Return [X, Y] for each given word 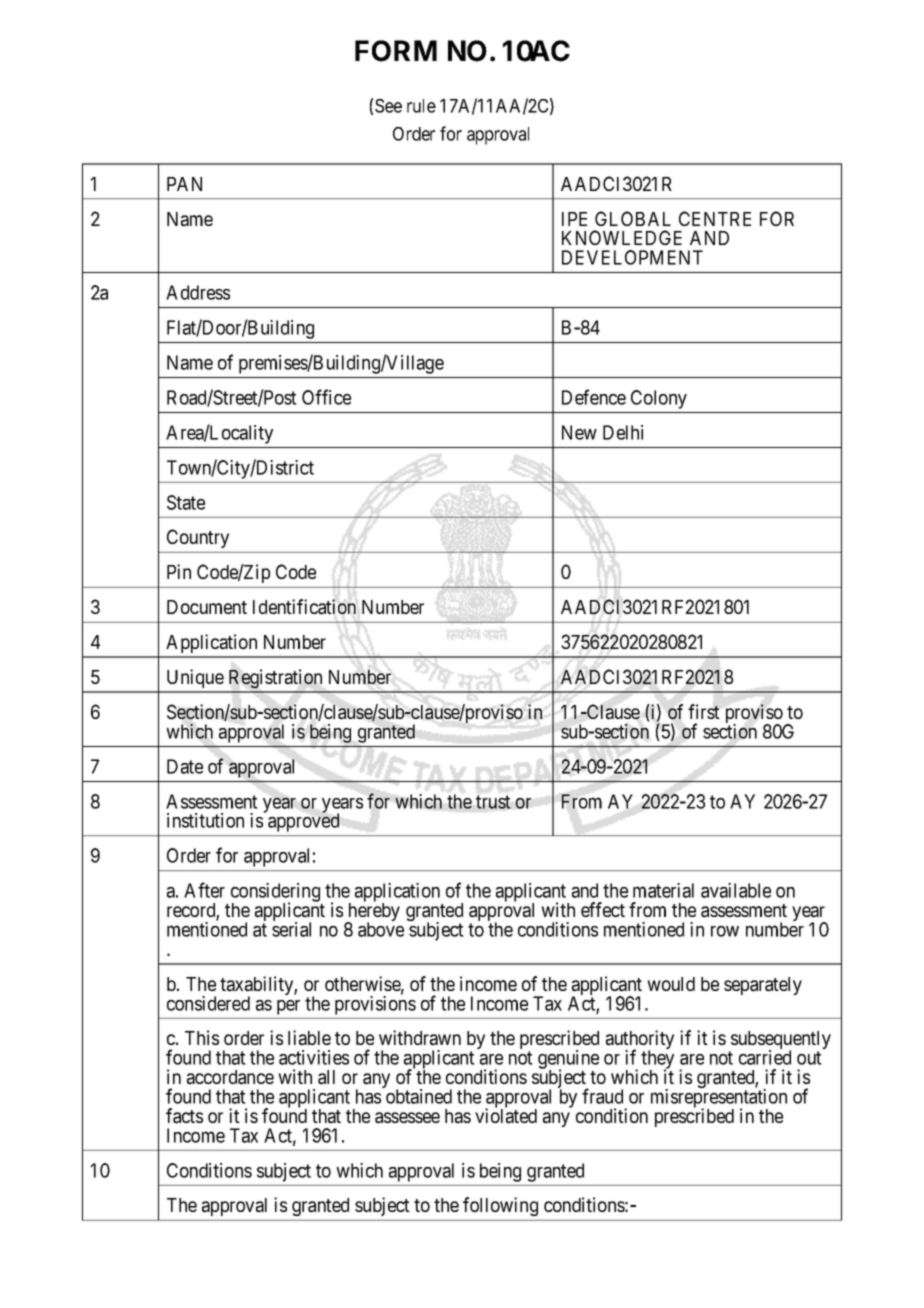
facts [184, 1116]
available [736, 890]
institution [205, 820]
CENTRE [715, 218]
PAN [184, 184]
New [579, 432]
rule [421, 106]
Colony [659, 399]
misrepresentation [719, 1099]
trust [493, 802]
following [500, 1206]
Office [326, 397]
